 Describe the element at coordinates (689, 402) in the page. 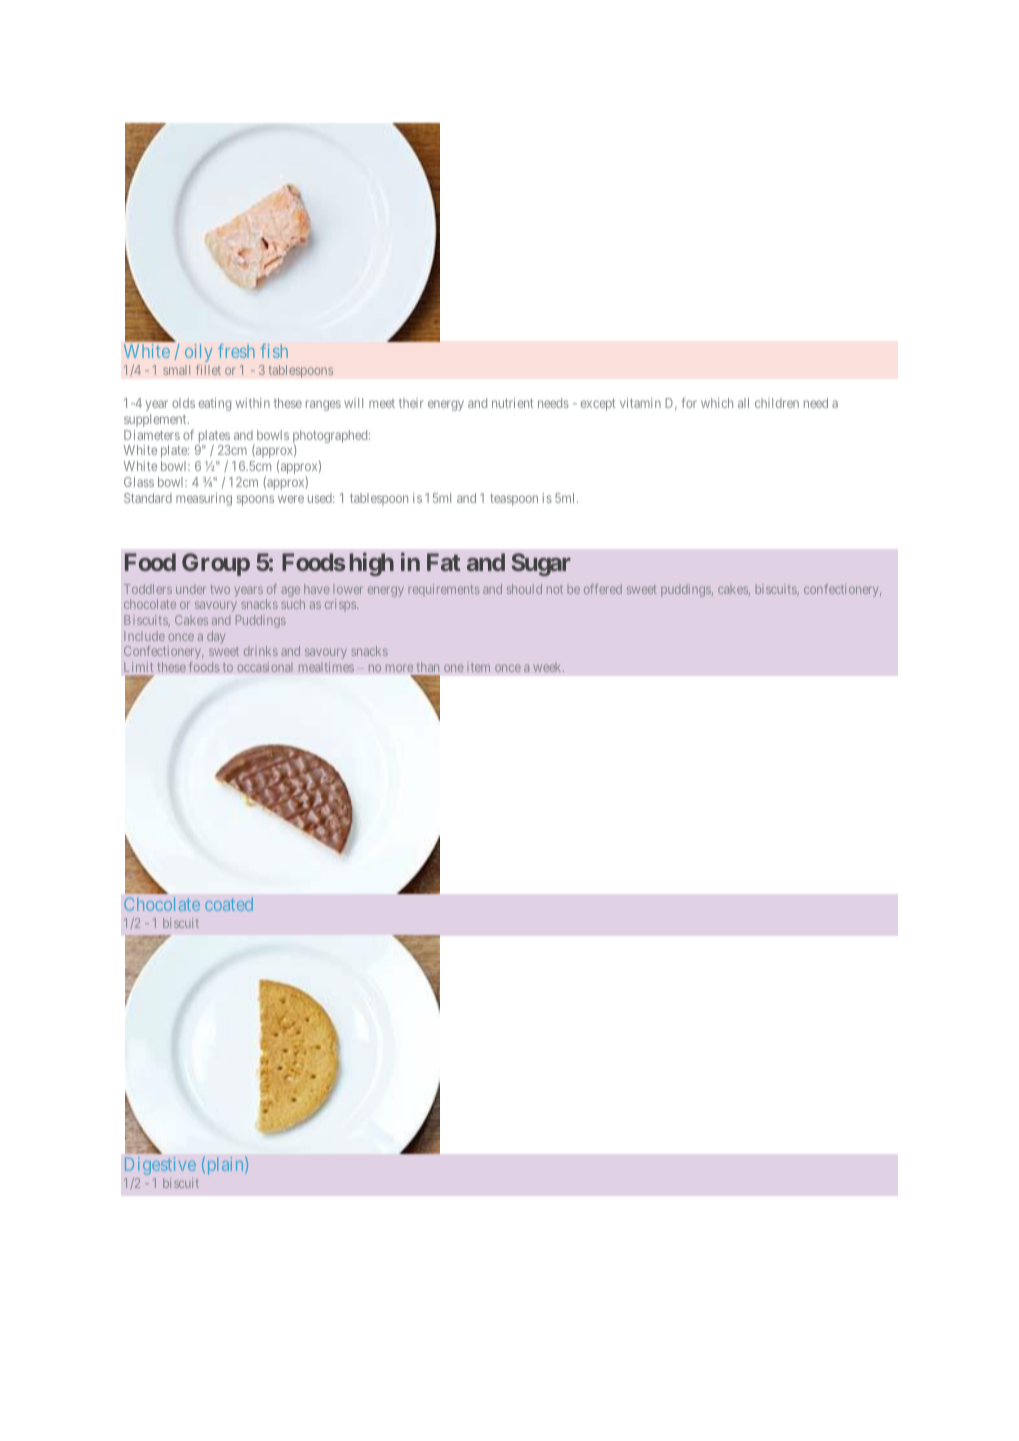

I see `for` at that location.
